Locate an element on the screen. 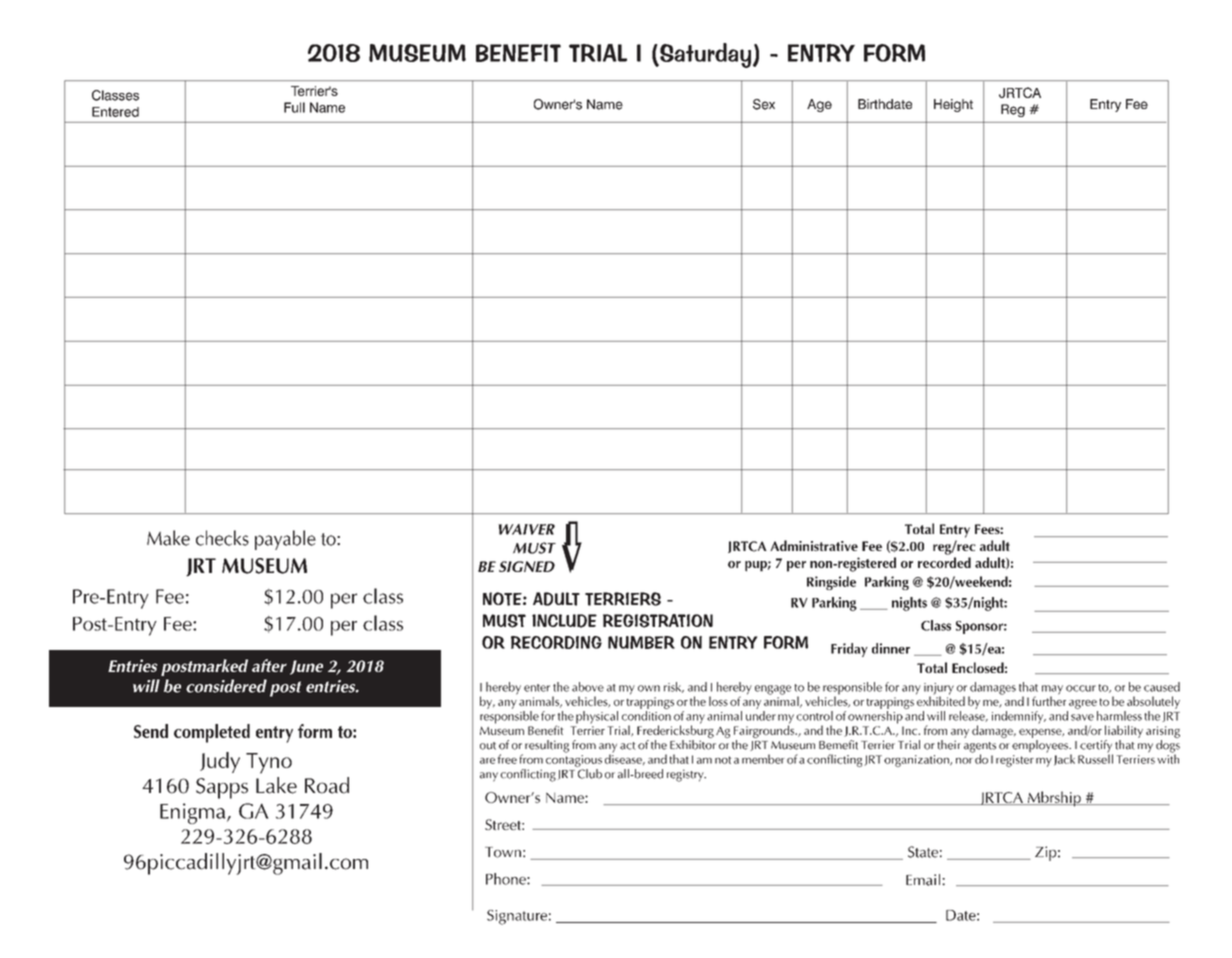 This screenshot has width=1232, height=958. SIGNED is located at coordinates (527, 566).
